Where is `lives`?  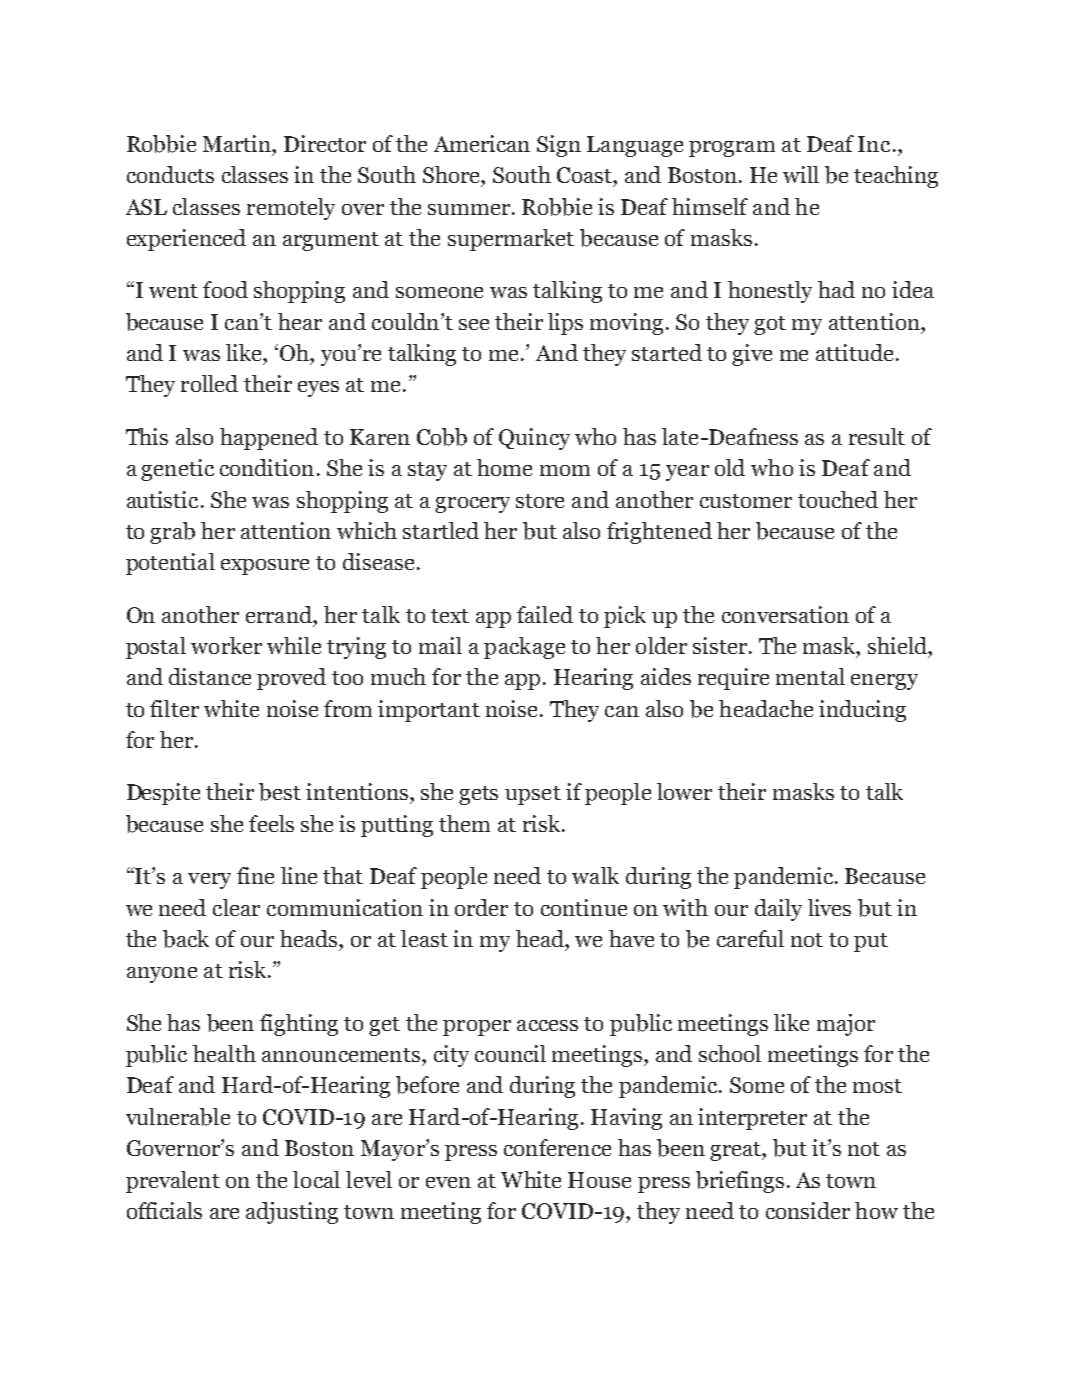
lives is located at coordinates (829, 907).
